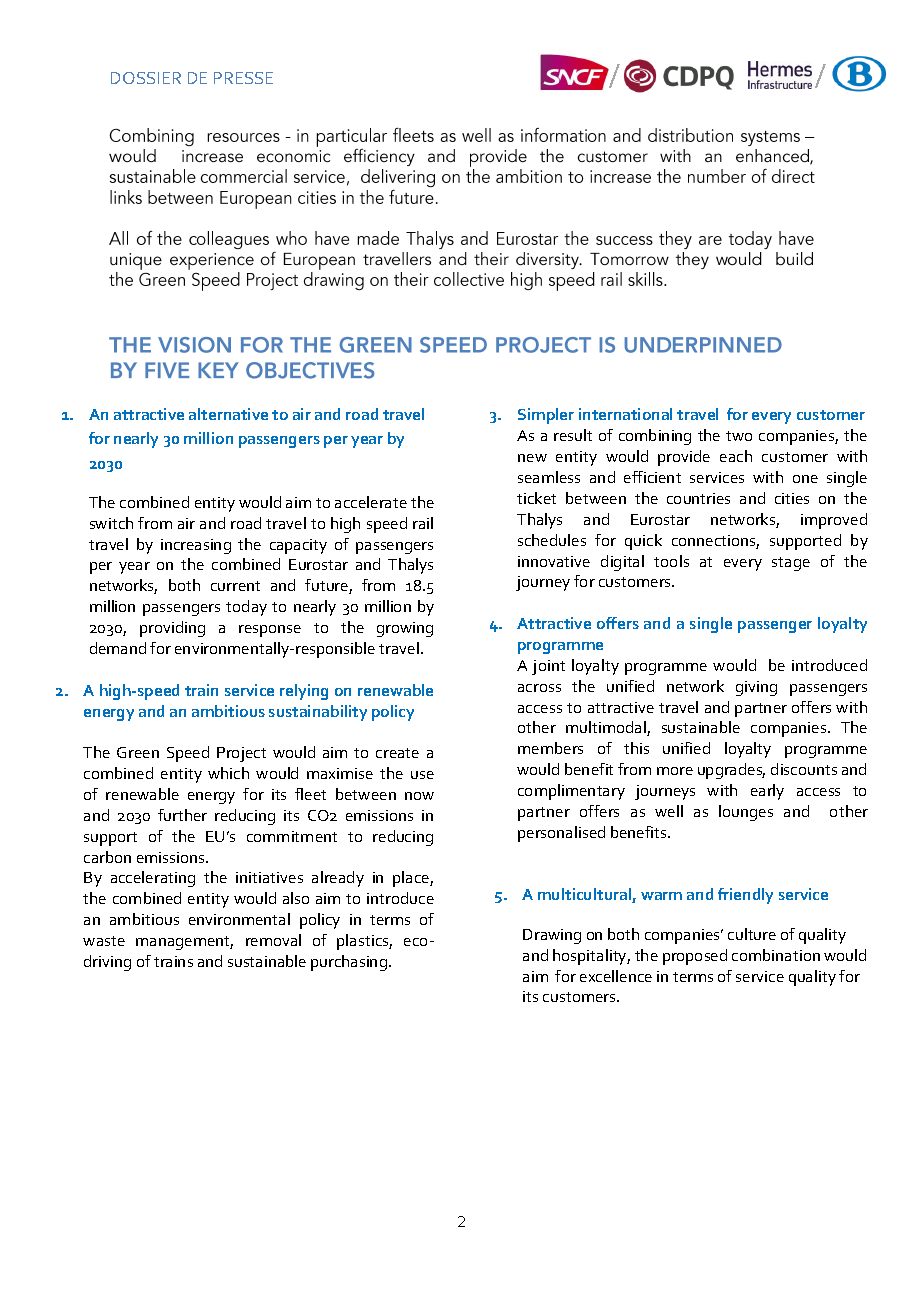 This screenshot has width=924, height=1308. Describe the element at coordinates (243, 78) in the screenshot. I see `PRESSE` at that location.
